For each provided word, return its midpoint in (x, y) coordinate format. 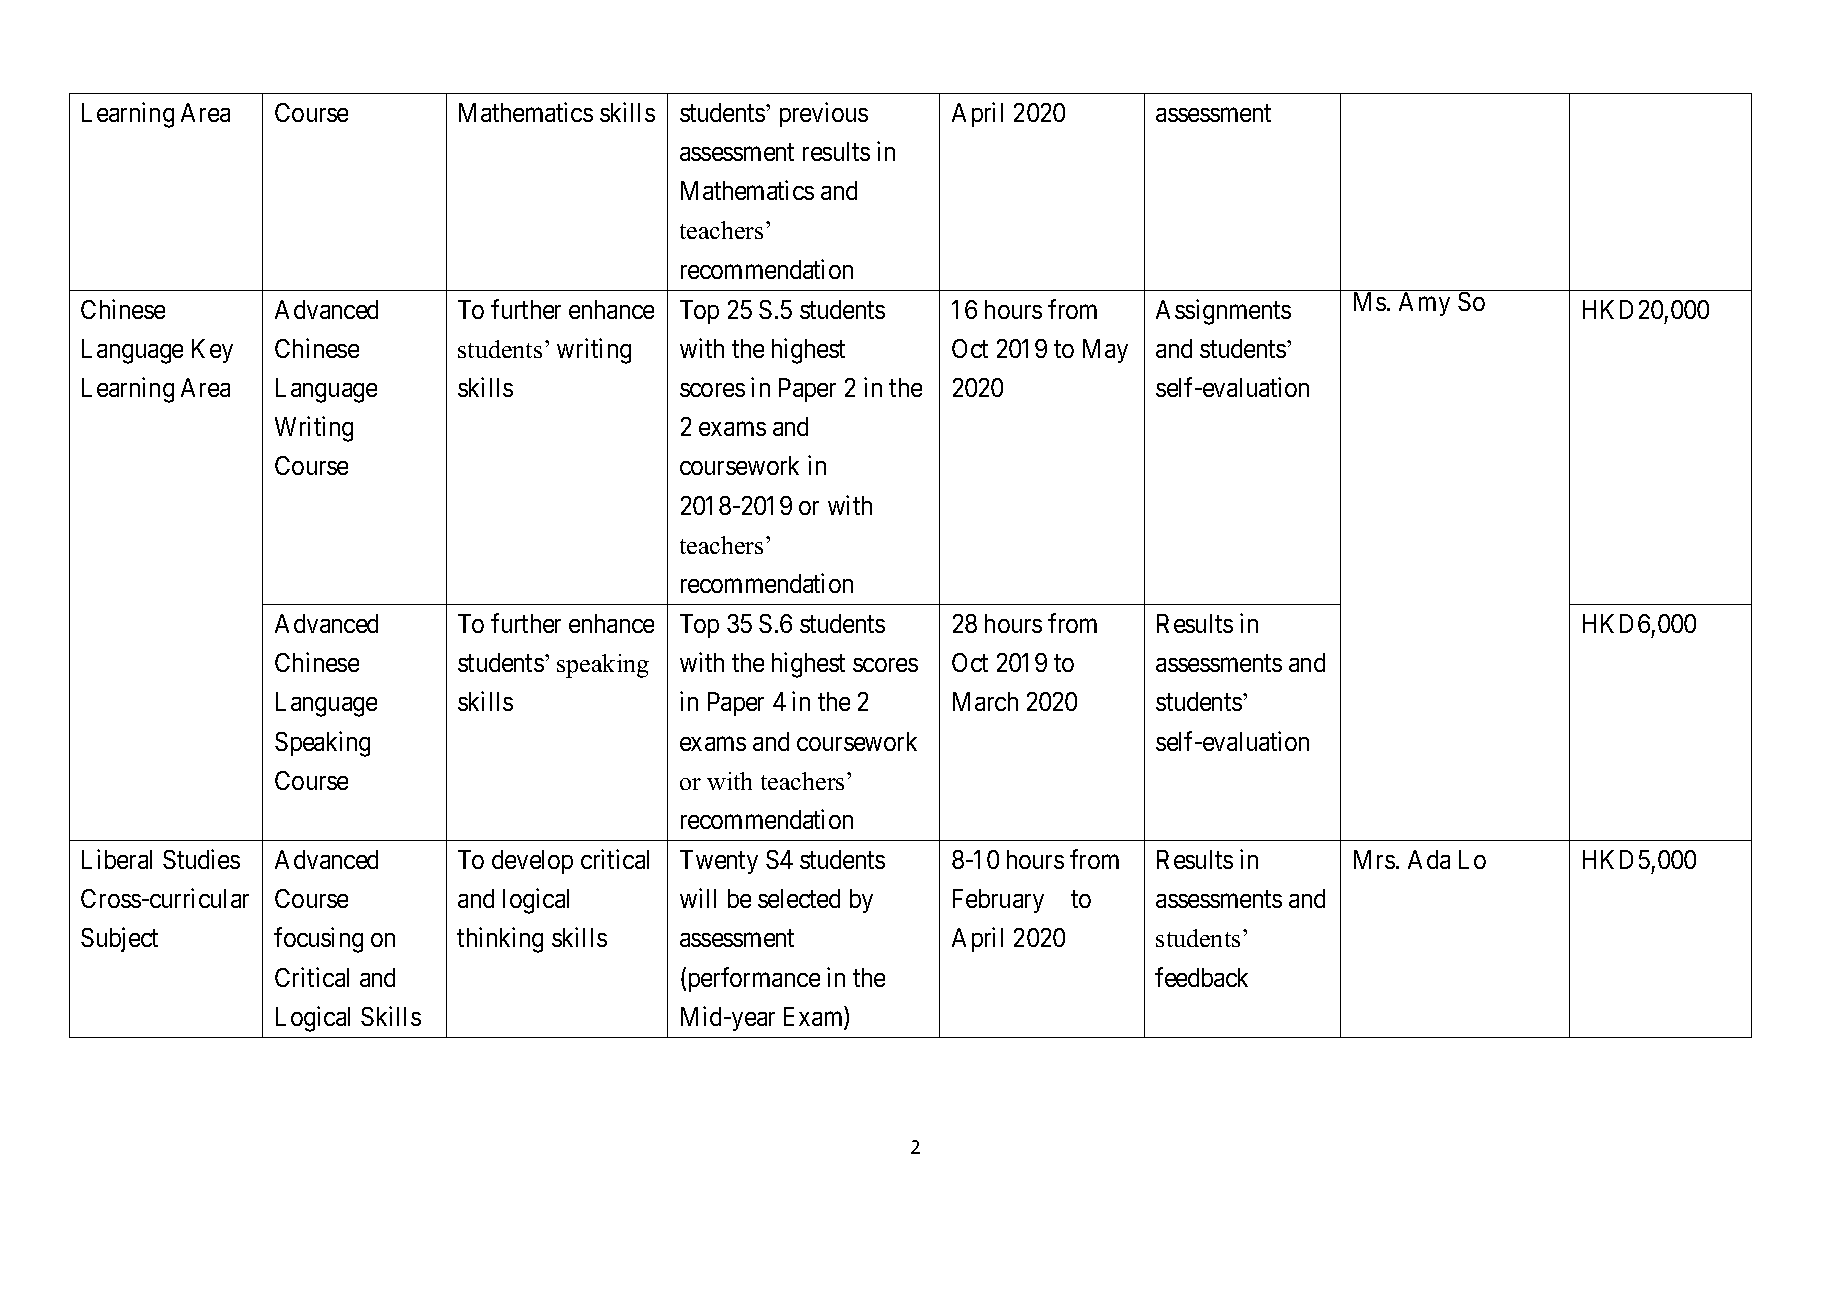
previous (824, 114)
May (1105, 351)
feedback (1201, 977)
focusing (318, 940)
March (985, 701)
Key (212, 351)
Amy (1424, 304)
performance (754, 979)
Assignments (1223, 312)
